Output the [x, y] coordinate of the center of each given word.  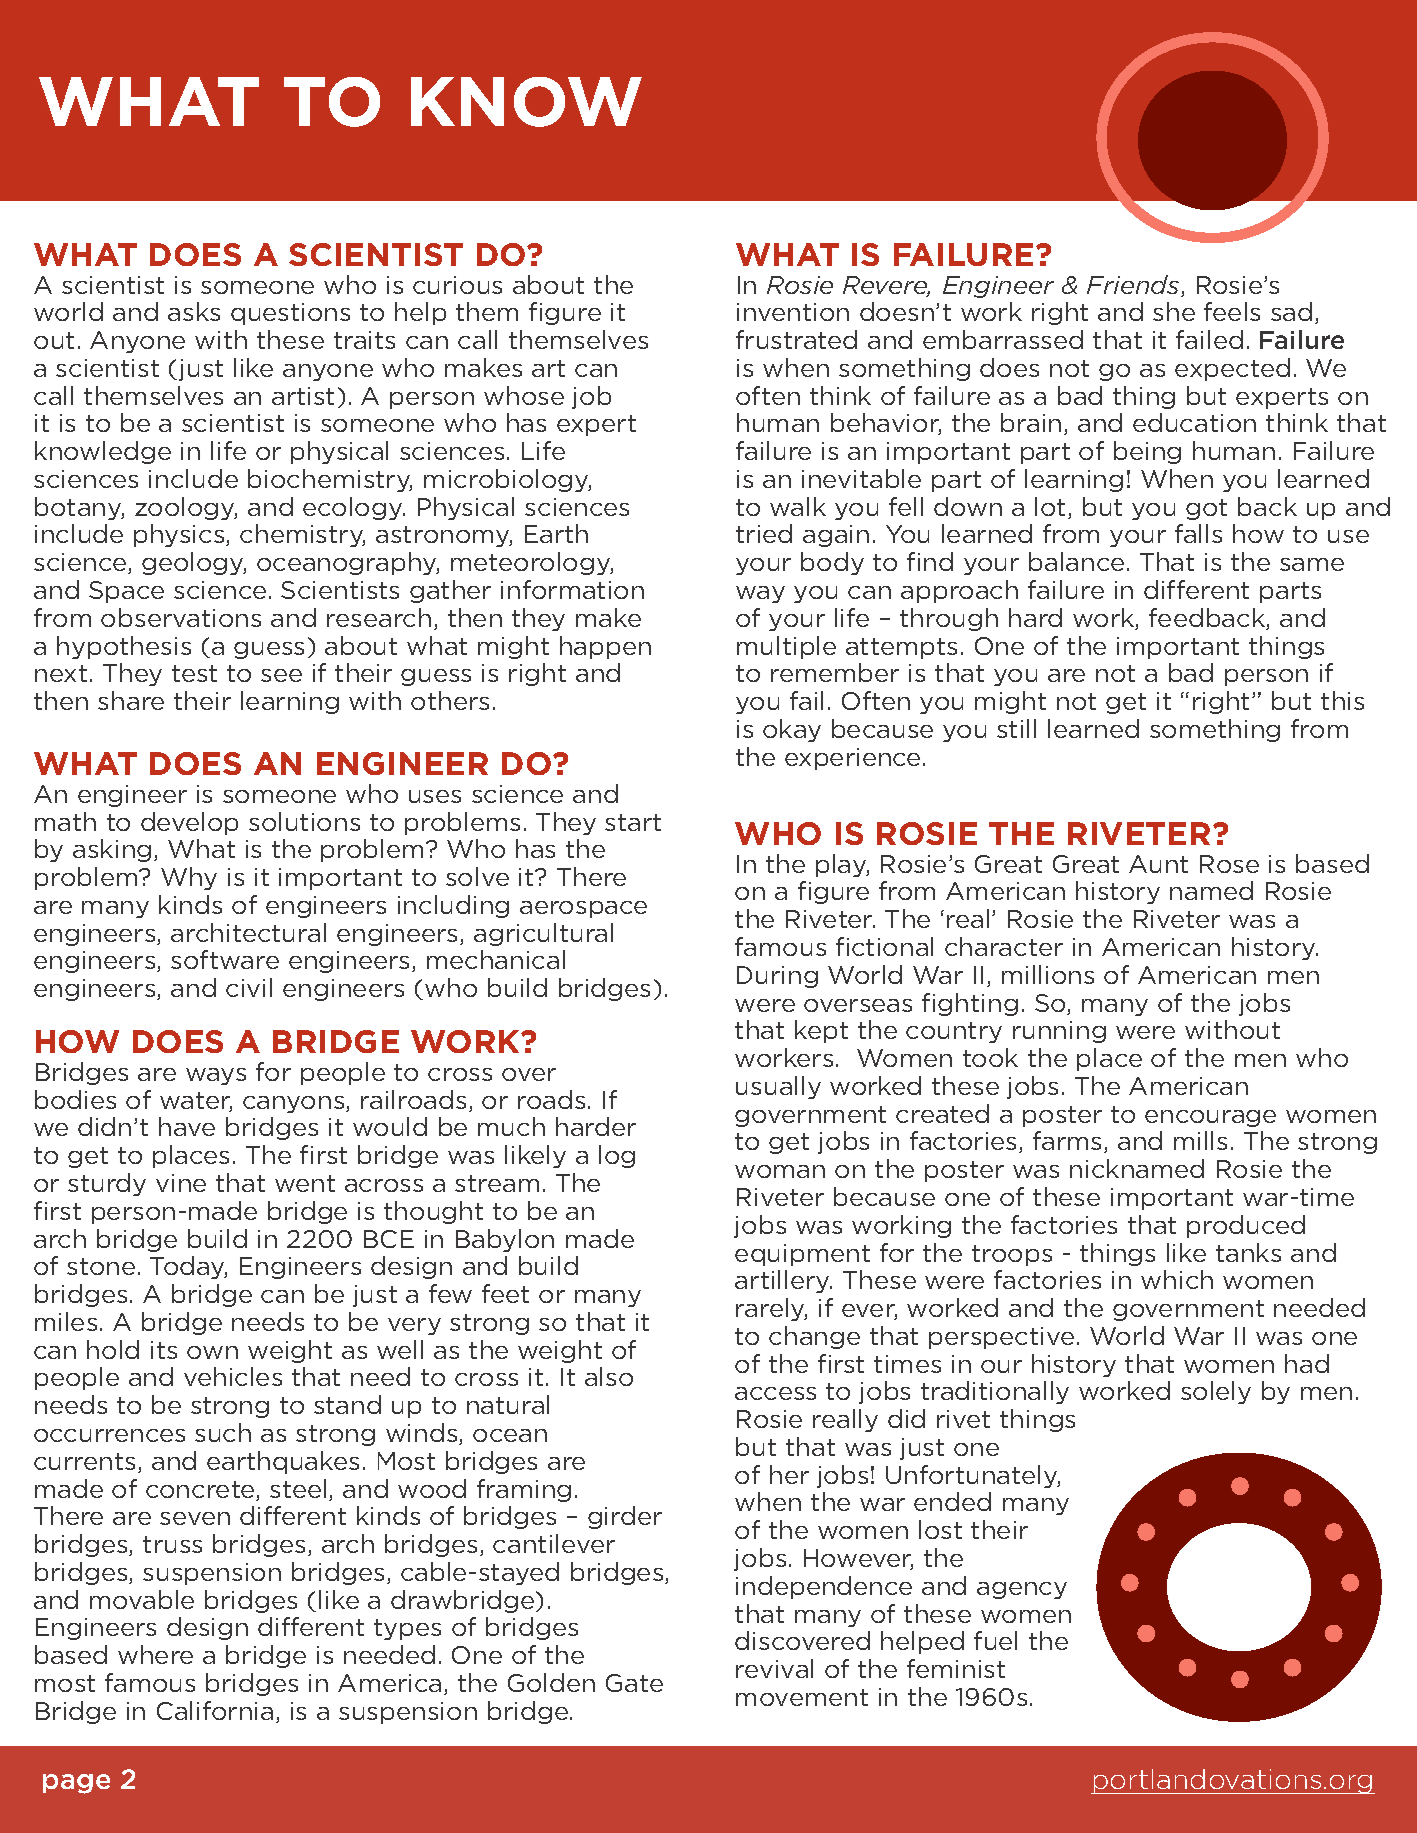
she [1174, 311]
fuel [995, 1640]
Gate [634, 1683]
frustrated [796, 339]
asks [194, 311]
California [215, 1710]
